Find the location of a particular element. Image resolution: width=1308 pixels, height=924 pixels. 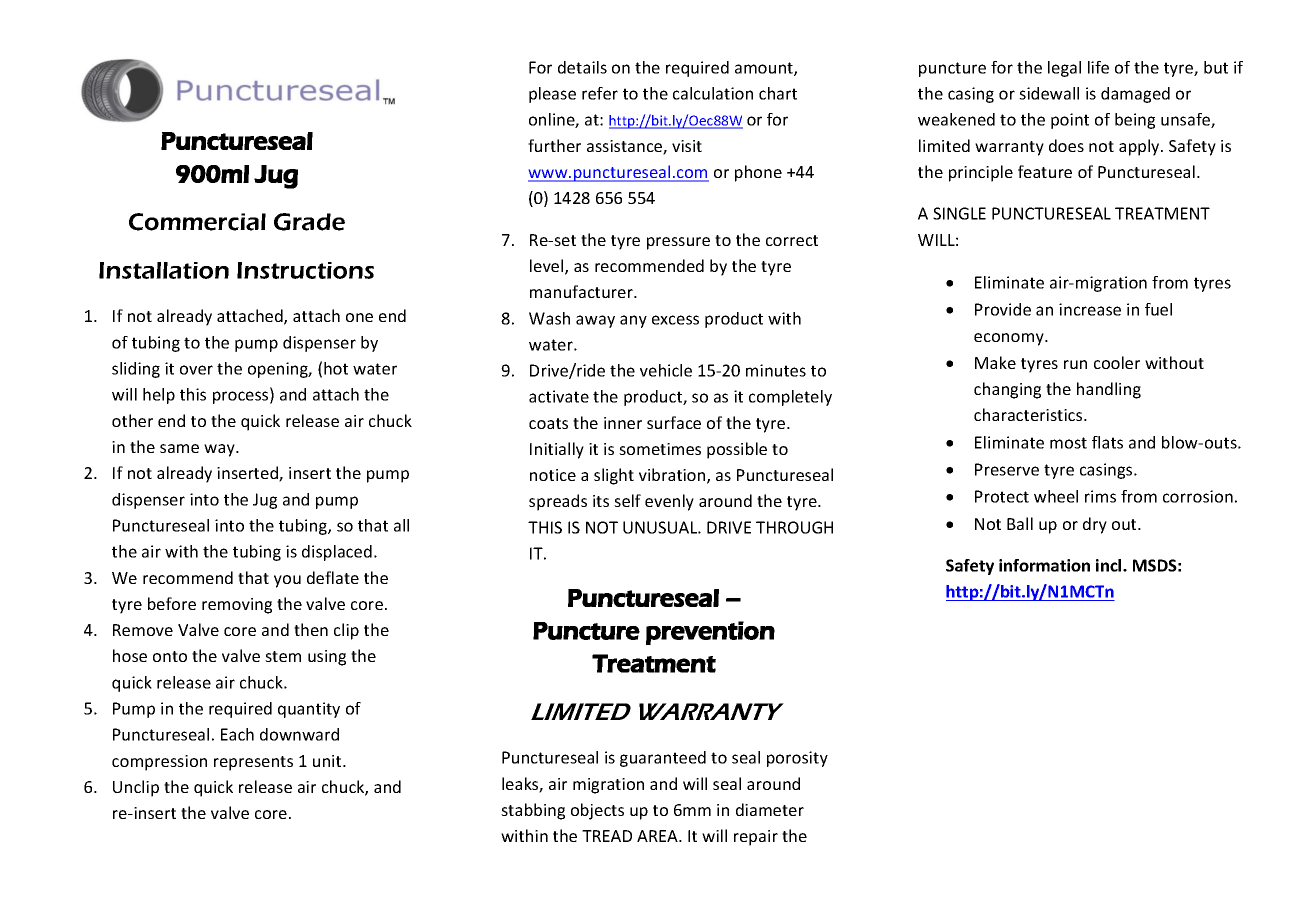

please is located at coordinates (552, 95).
